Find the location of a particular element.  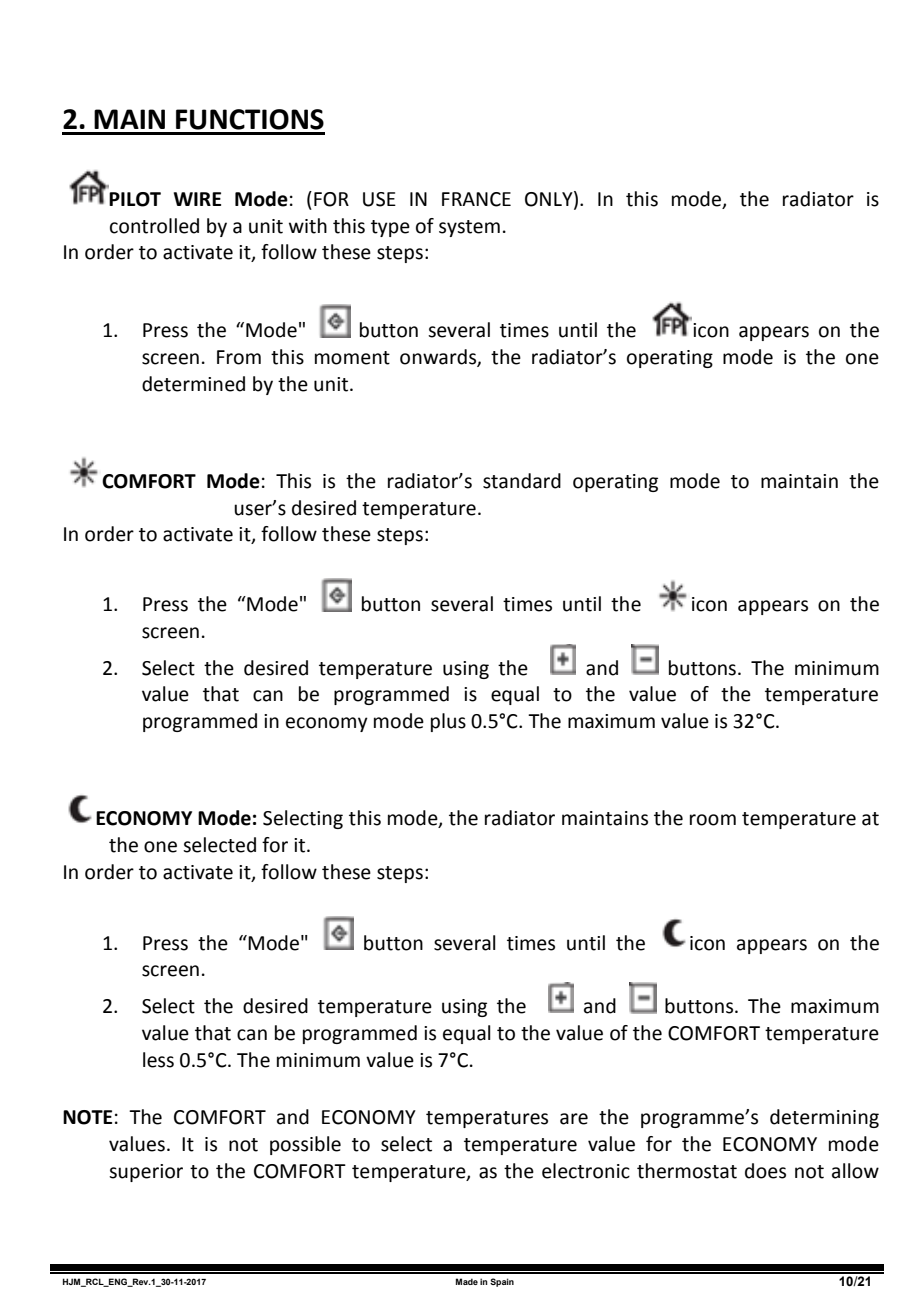

controlled is located at coordinates (154, 226).
